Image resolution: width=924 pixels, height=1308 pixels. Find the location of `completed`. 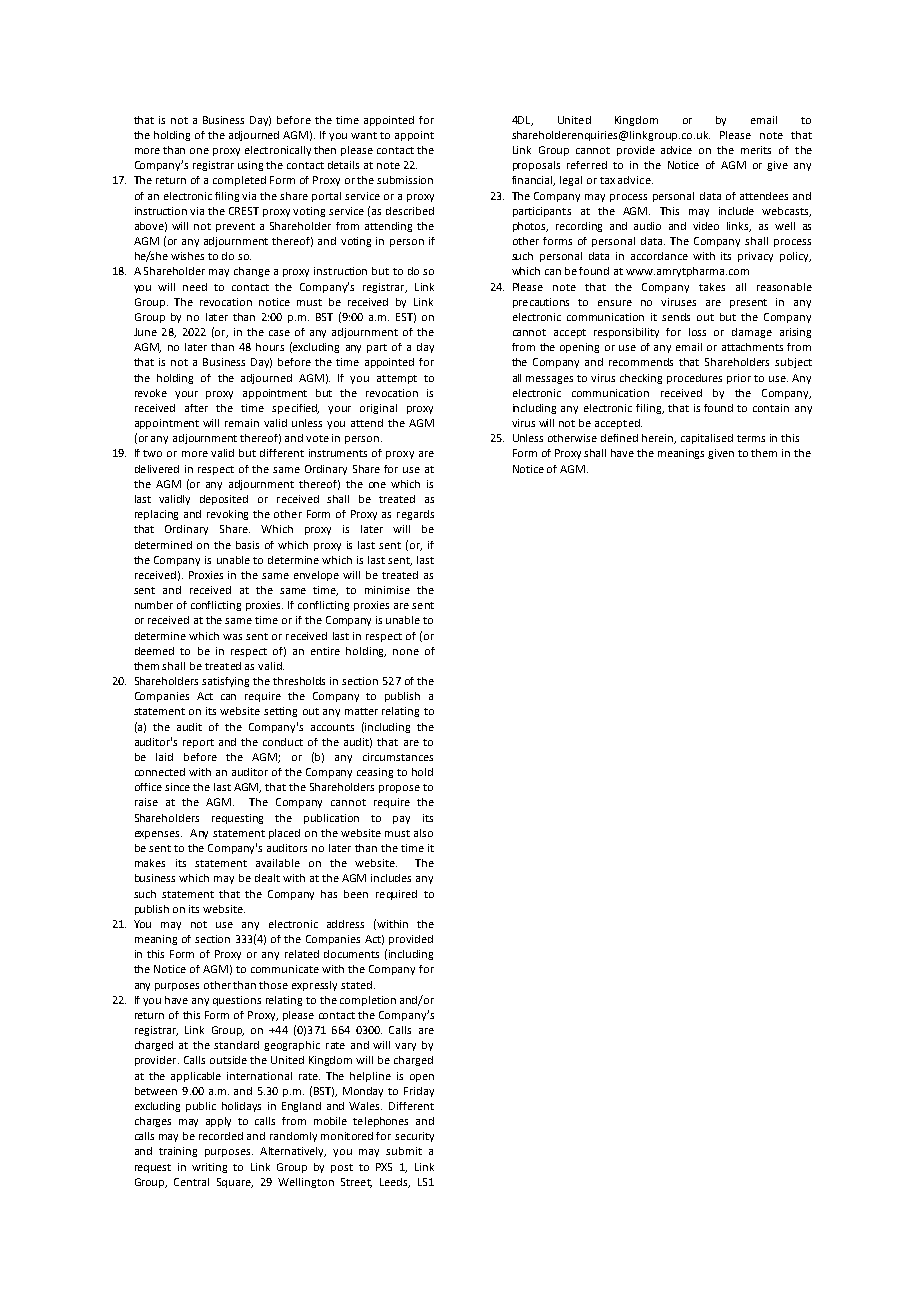

completed is located at coordinates (239, 181).
